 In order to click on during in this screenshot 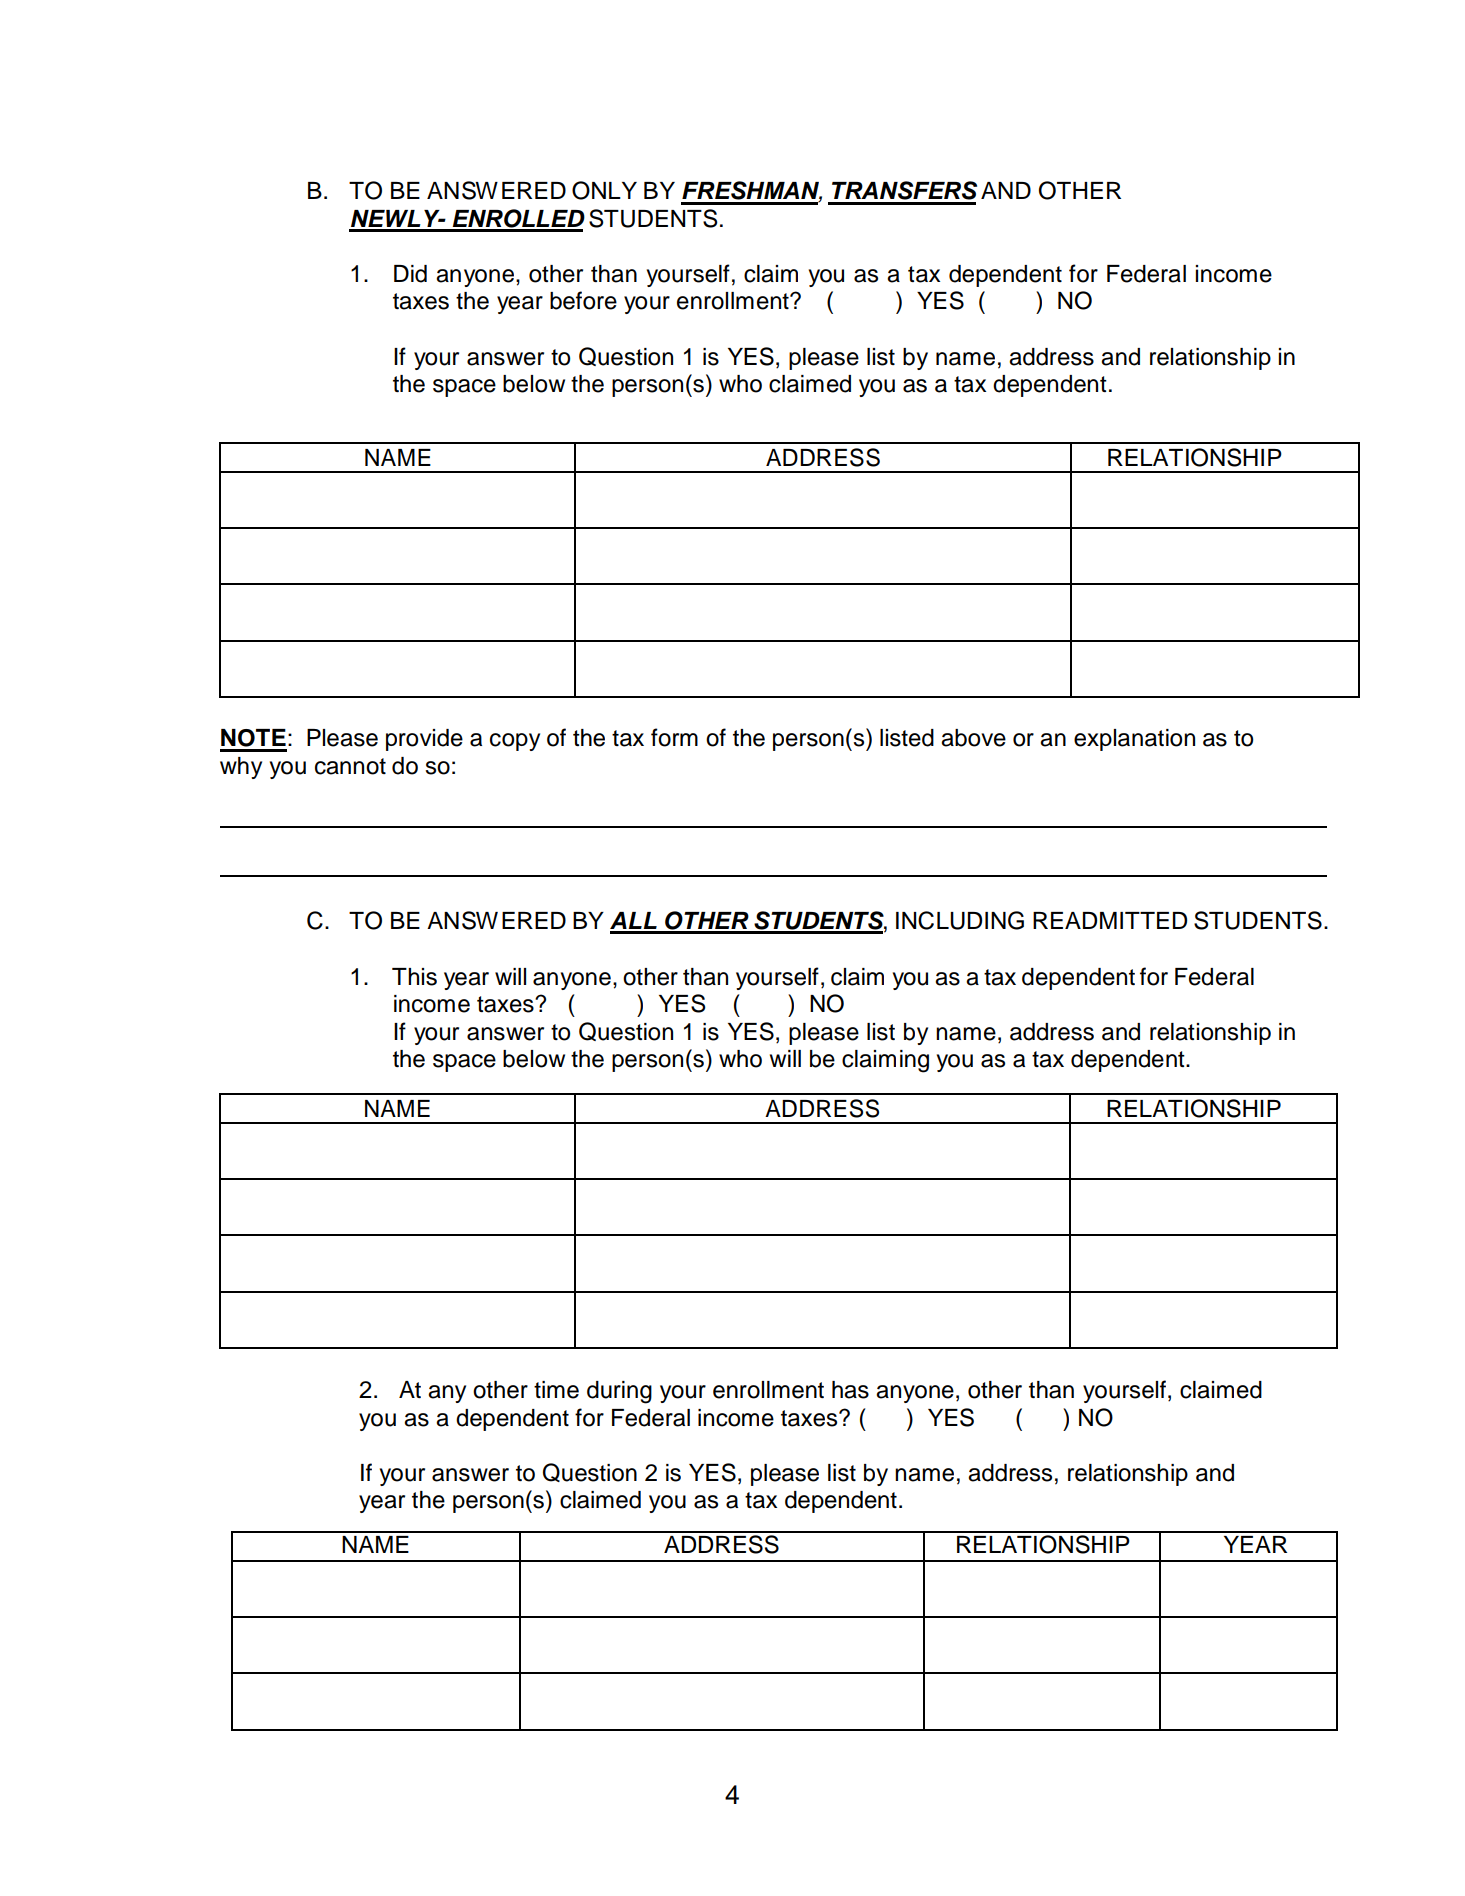, I will do `click(619, 1392)`.
